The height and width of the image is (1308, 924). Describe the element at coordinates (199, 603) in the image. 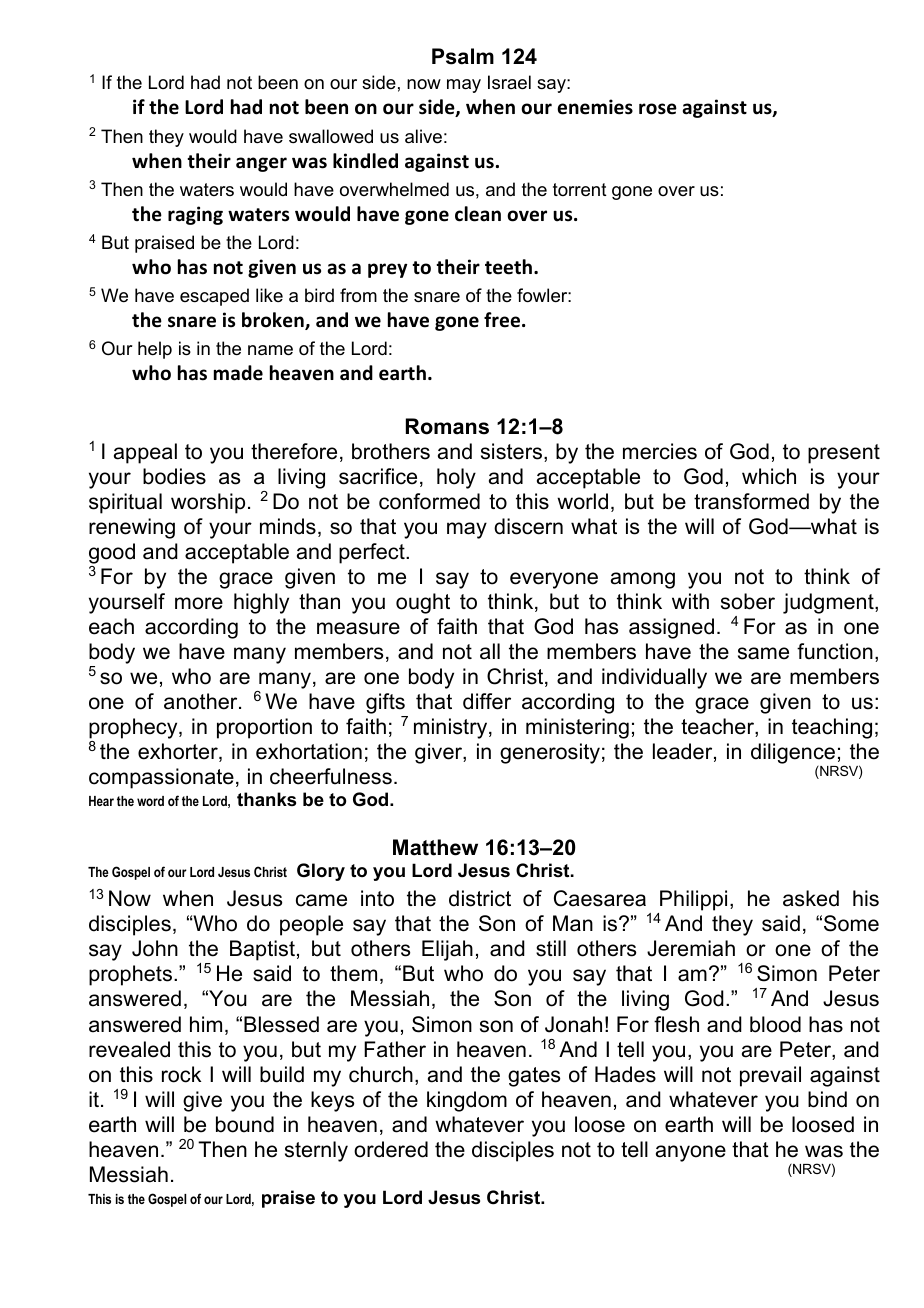

I see `more` at that location.
